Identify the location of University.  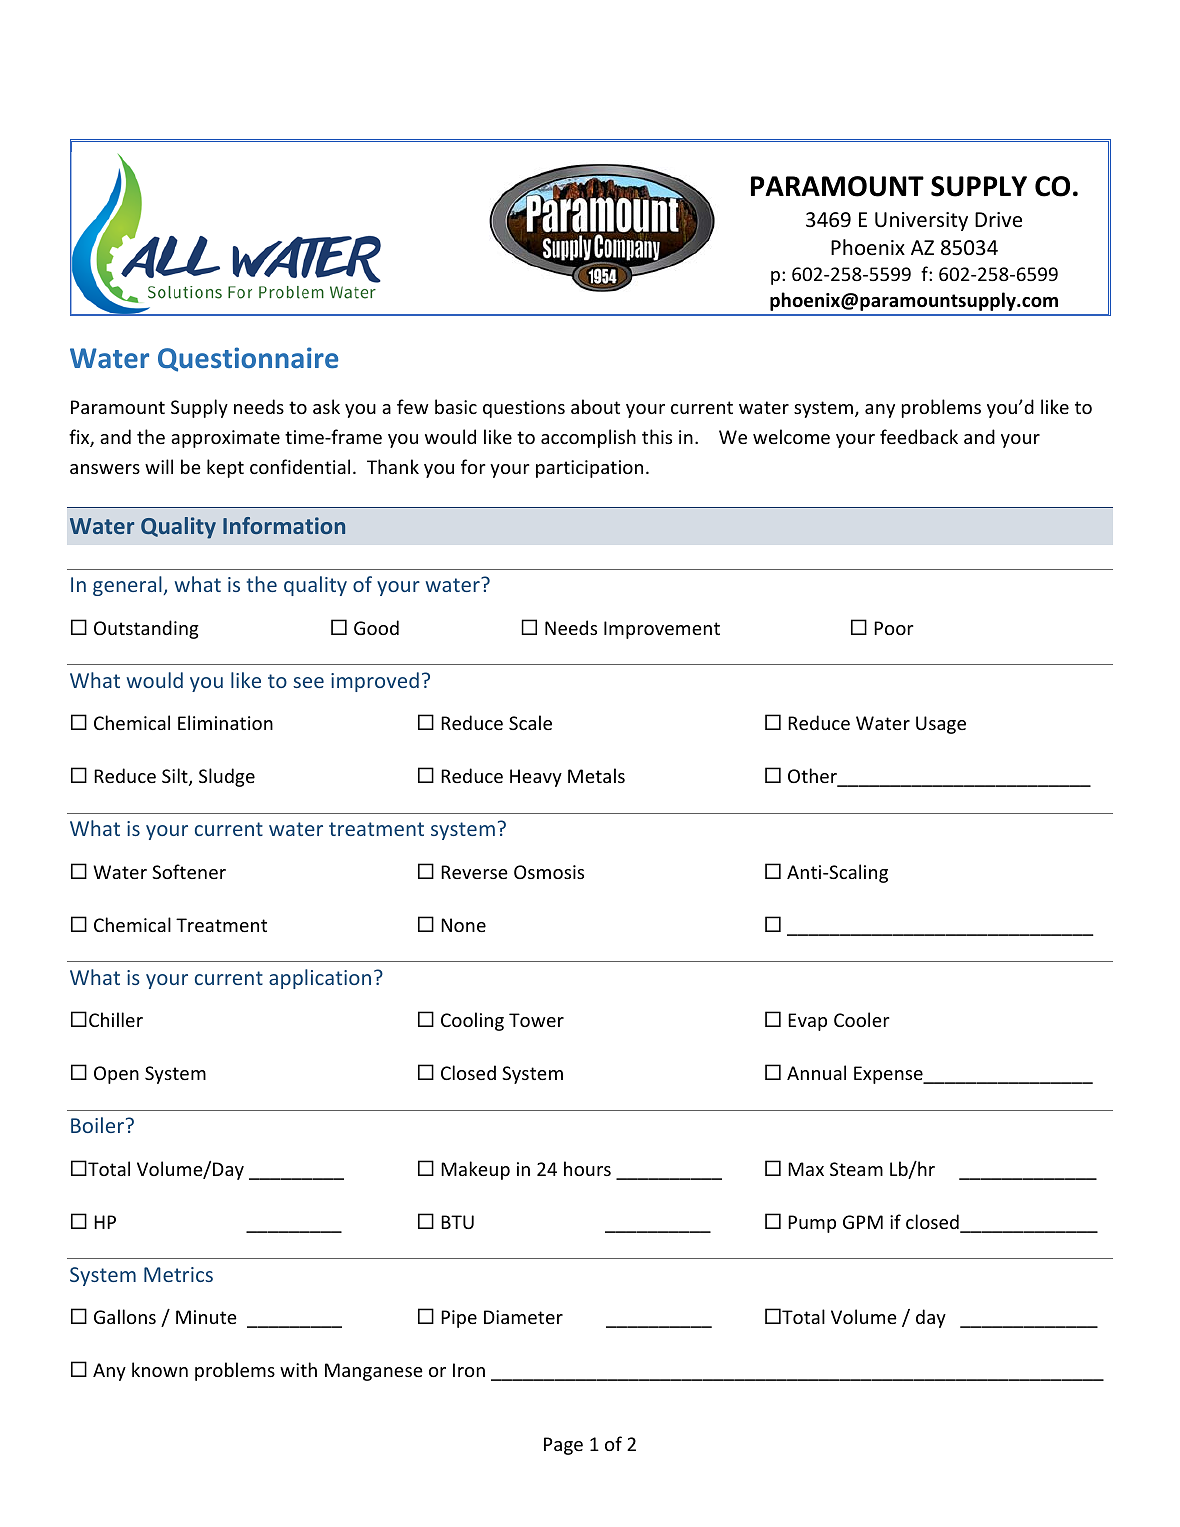
(921, 221).
